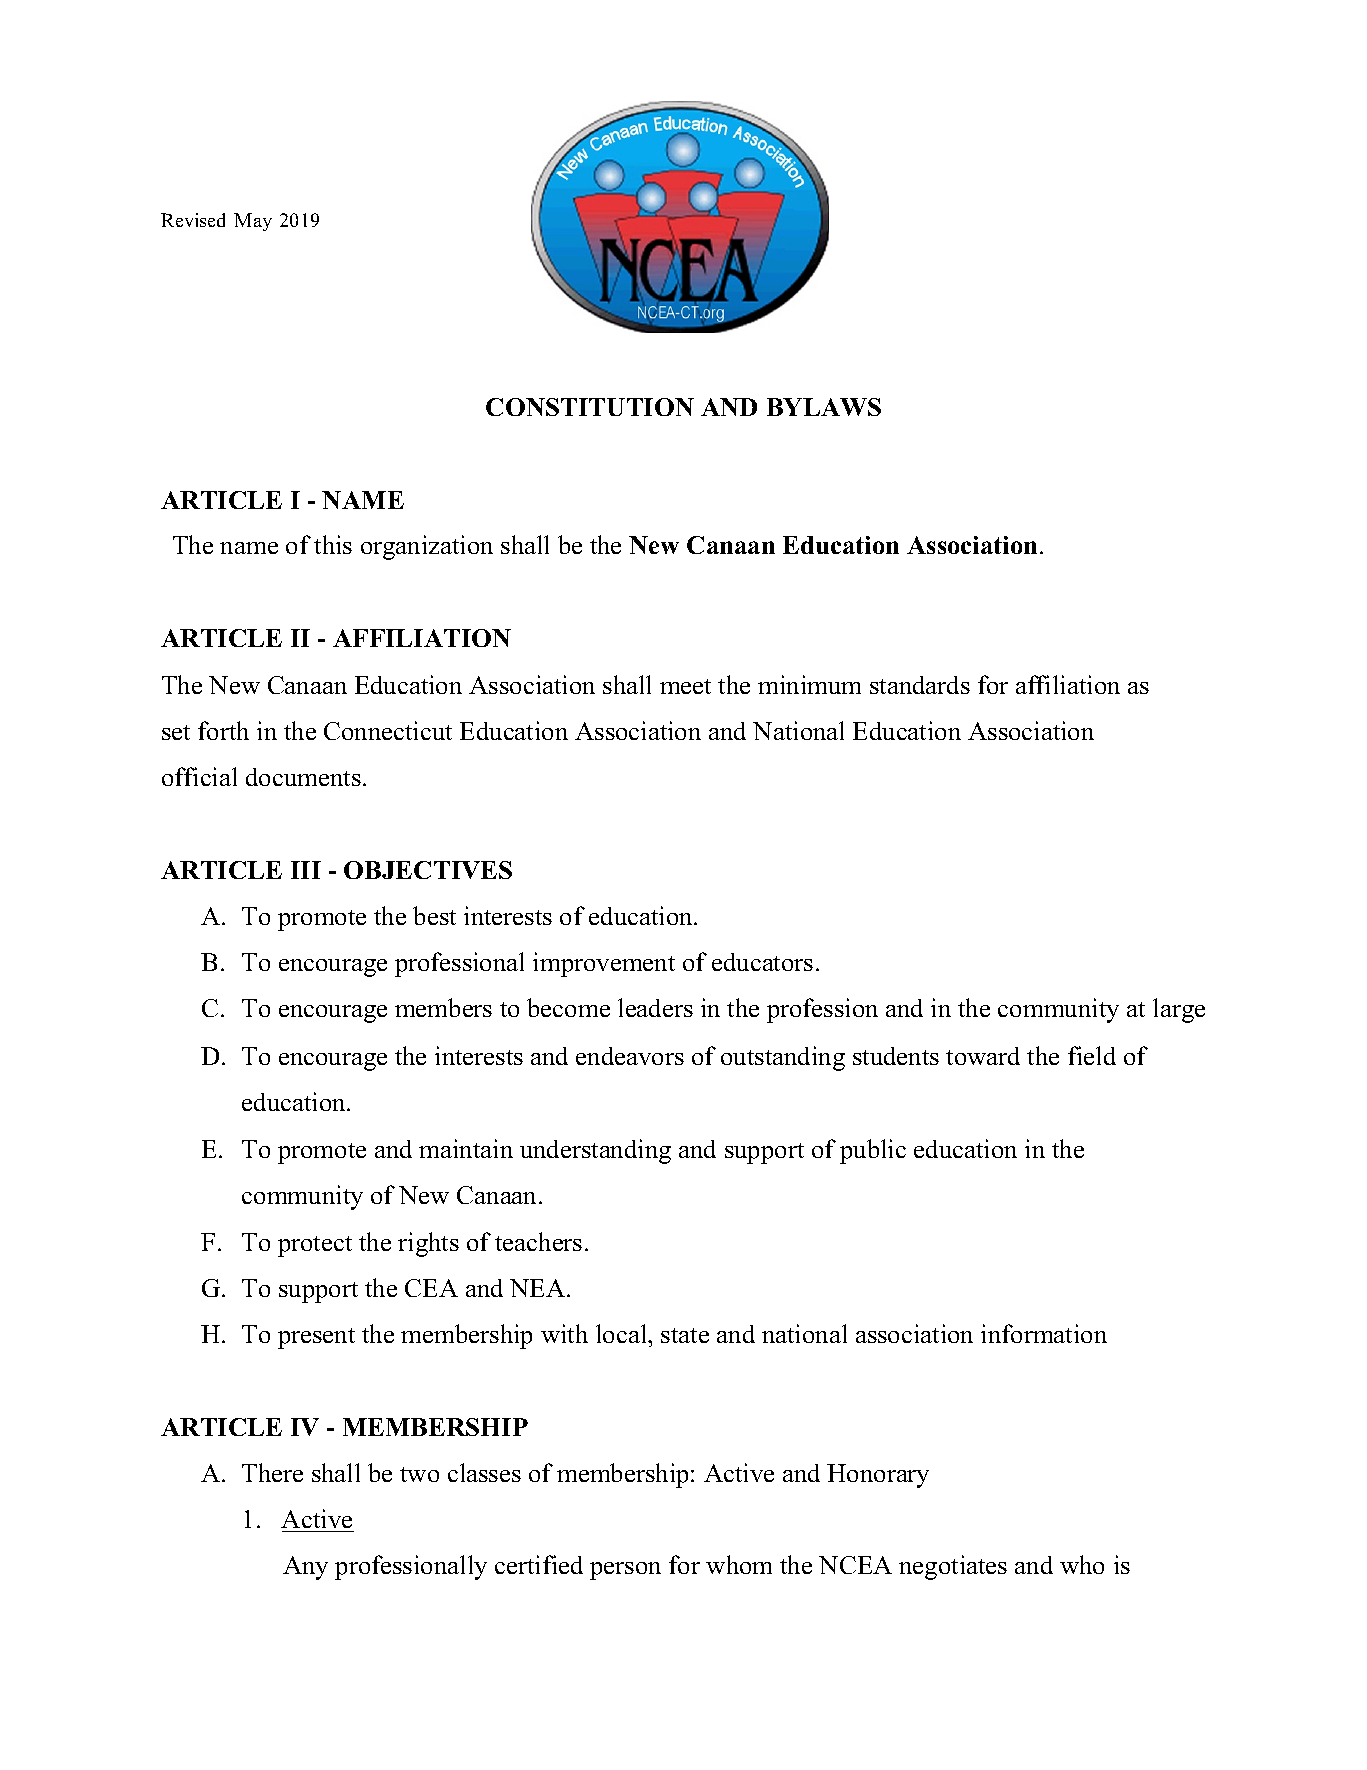 This document has width=1367, height=1770. I want to click on large, so click(1179, 1010).
